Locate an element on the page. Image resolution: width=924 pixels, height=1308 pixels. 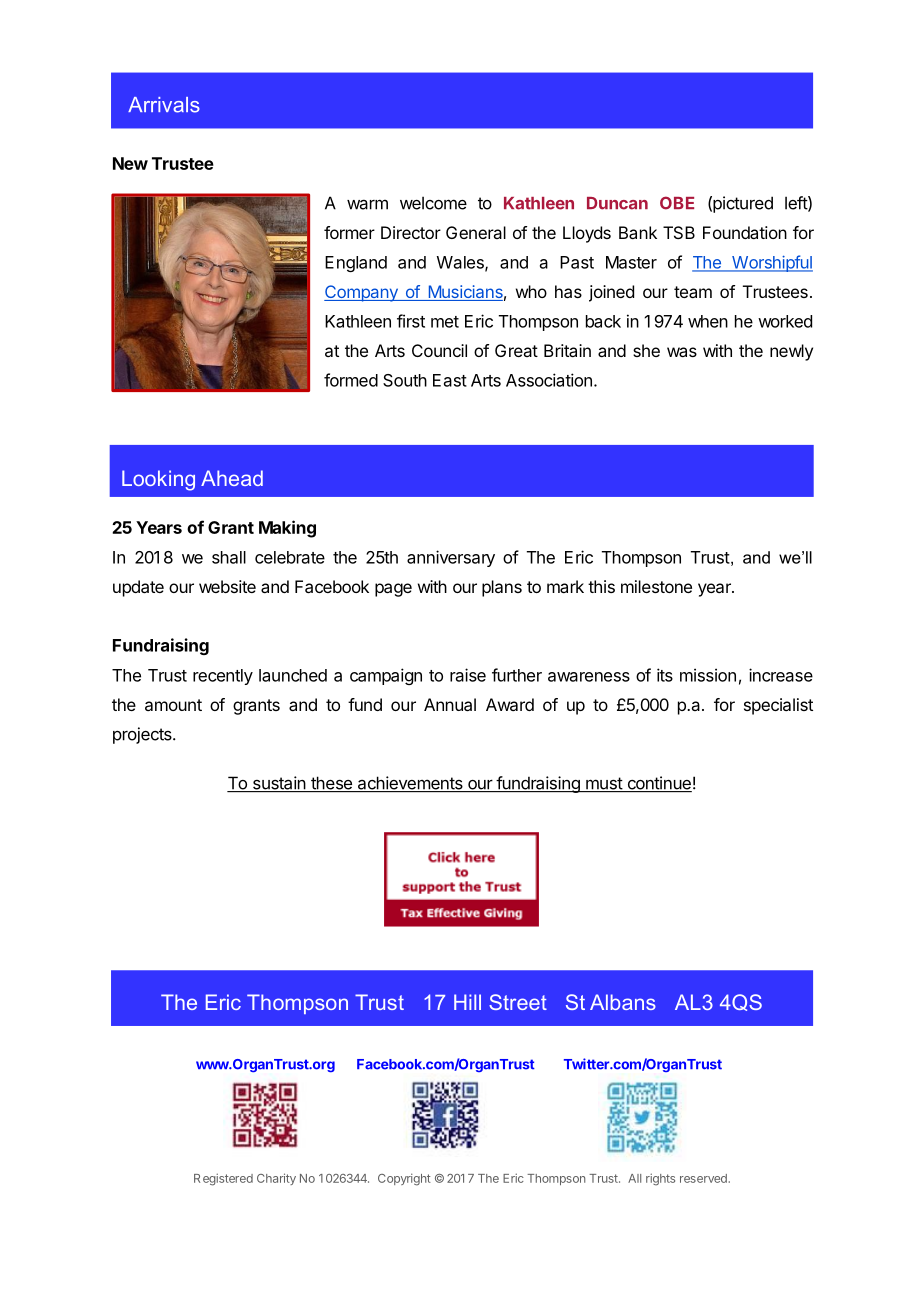
reserved is located at coordinates (703, 1178).
